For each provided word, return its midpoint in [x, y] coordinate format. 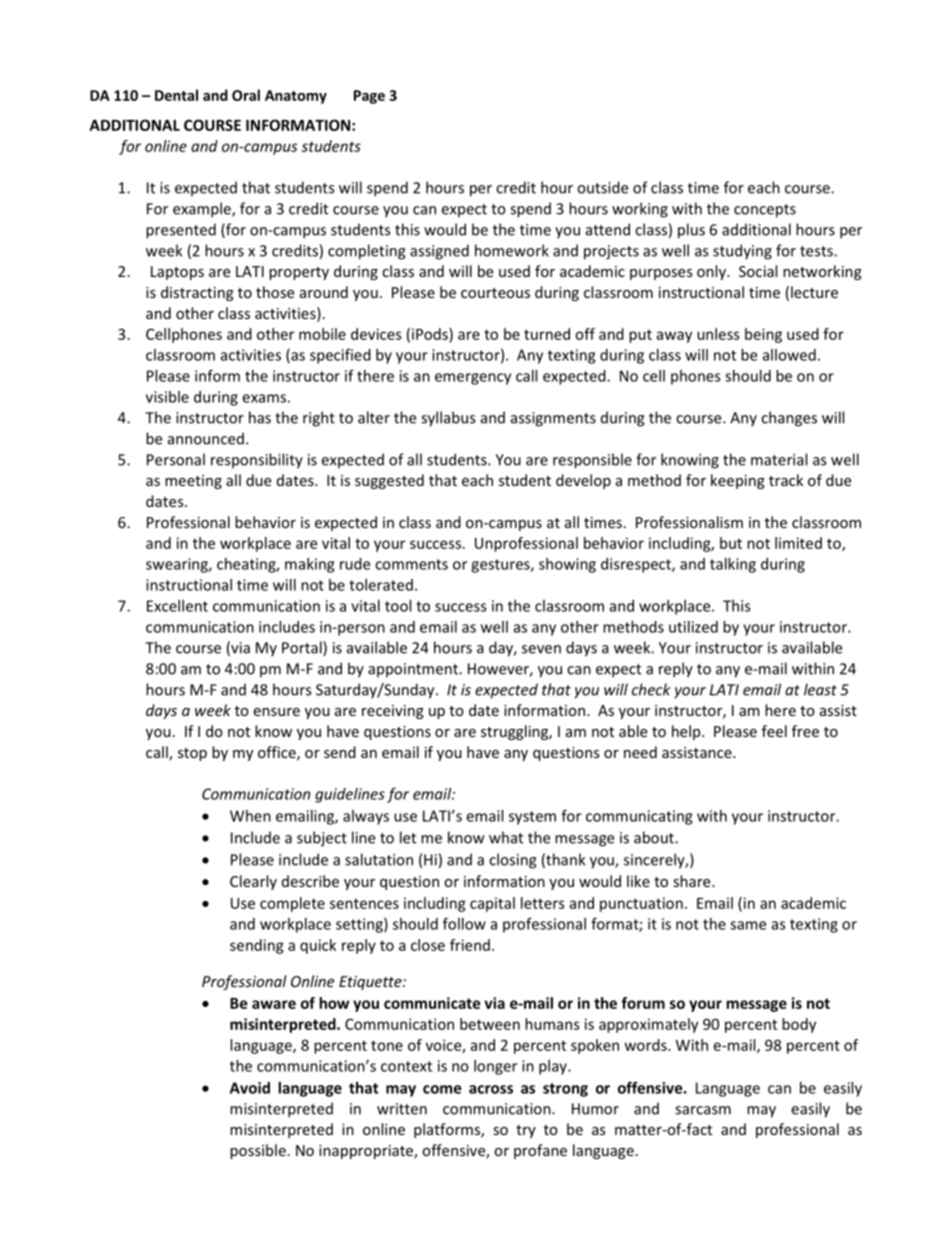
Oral [246, 95]
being [763, 335]
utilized [693, 627]
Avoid [250, 1088]
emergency [473, 379]
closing [513, 861]
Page [369, 97]
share [693, 881]
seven [541, 649]
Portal [303, 648]
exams [264, 398]
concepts [765, 211]
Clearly [253, 882]
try [526, 1131]
